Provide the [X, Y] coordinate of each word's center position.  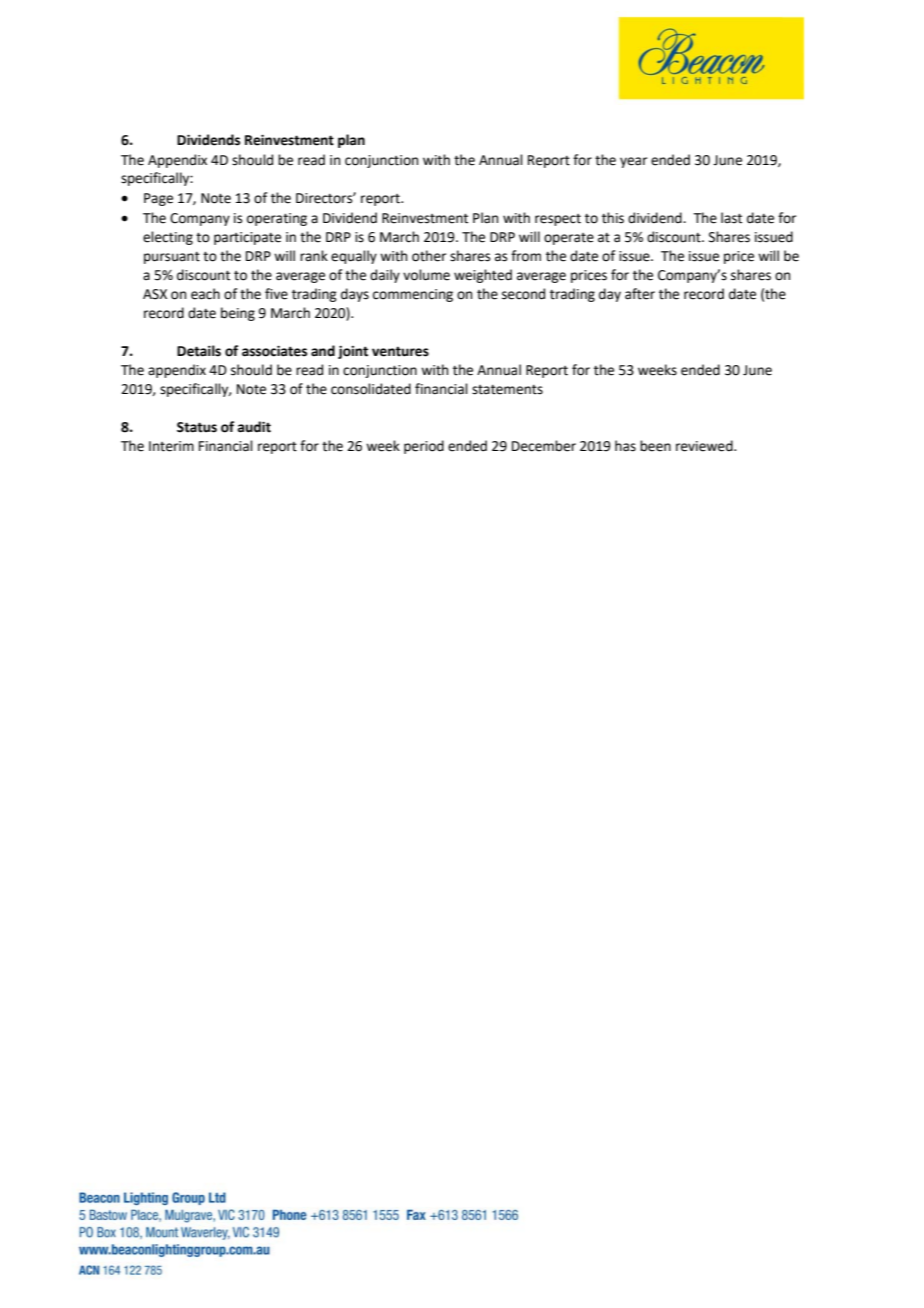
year [633, 162]
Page [158, 199]
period [424, 447]
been [655, 446]
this [613, 218]
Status [197, 427]
